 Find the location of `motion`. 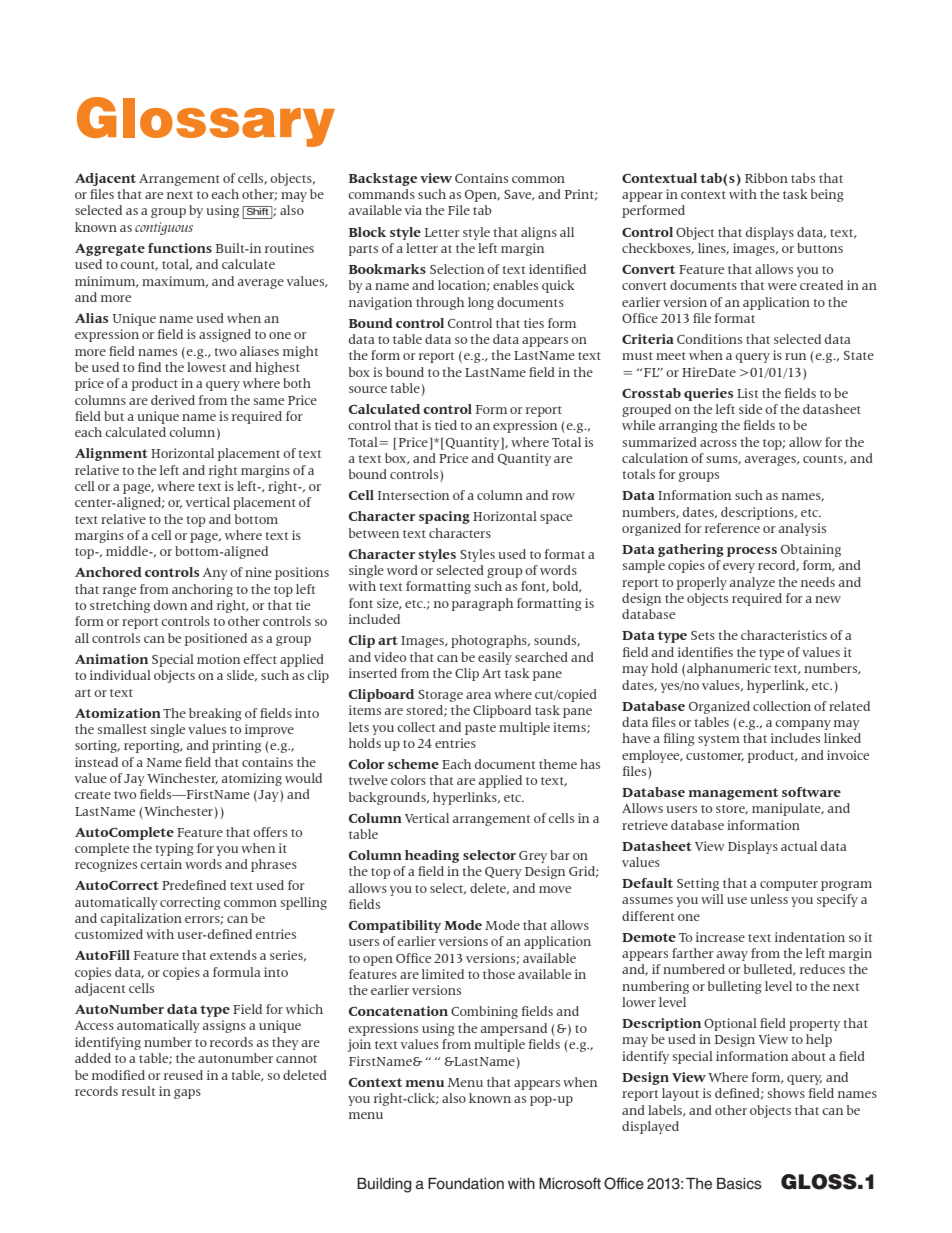

motion is located at coordinates (218, 659).
